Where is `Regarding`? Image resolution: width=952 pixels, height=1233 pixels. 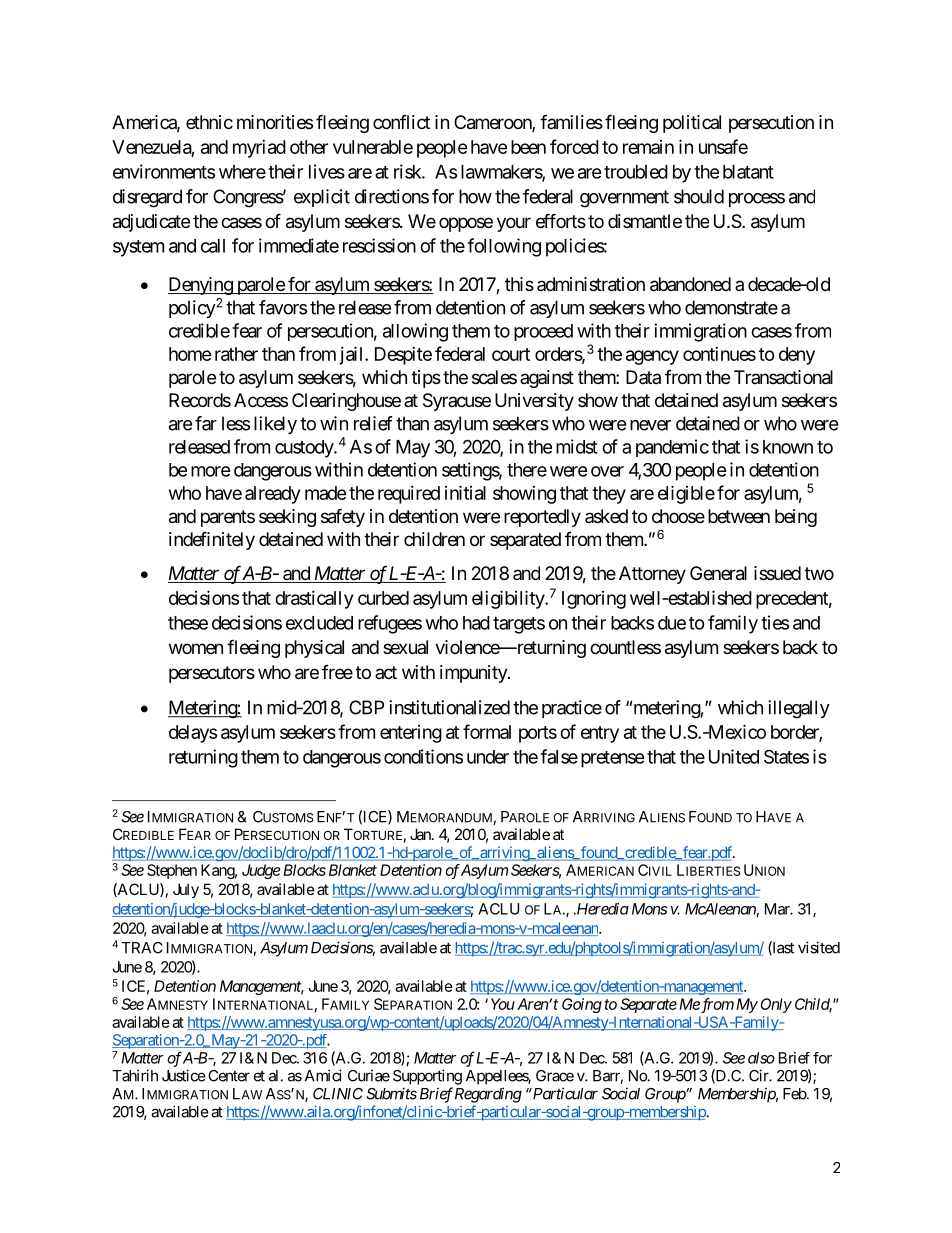
Regarding is located at coordinates (488, 1095).
